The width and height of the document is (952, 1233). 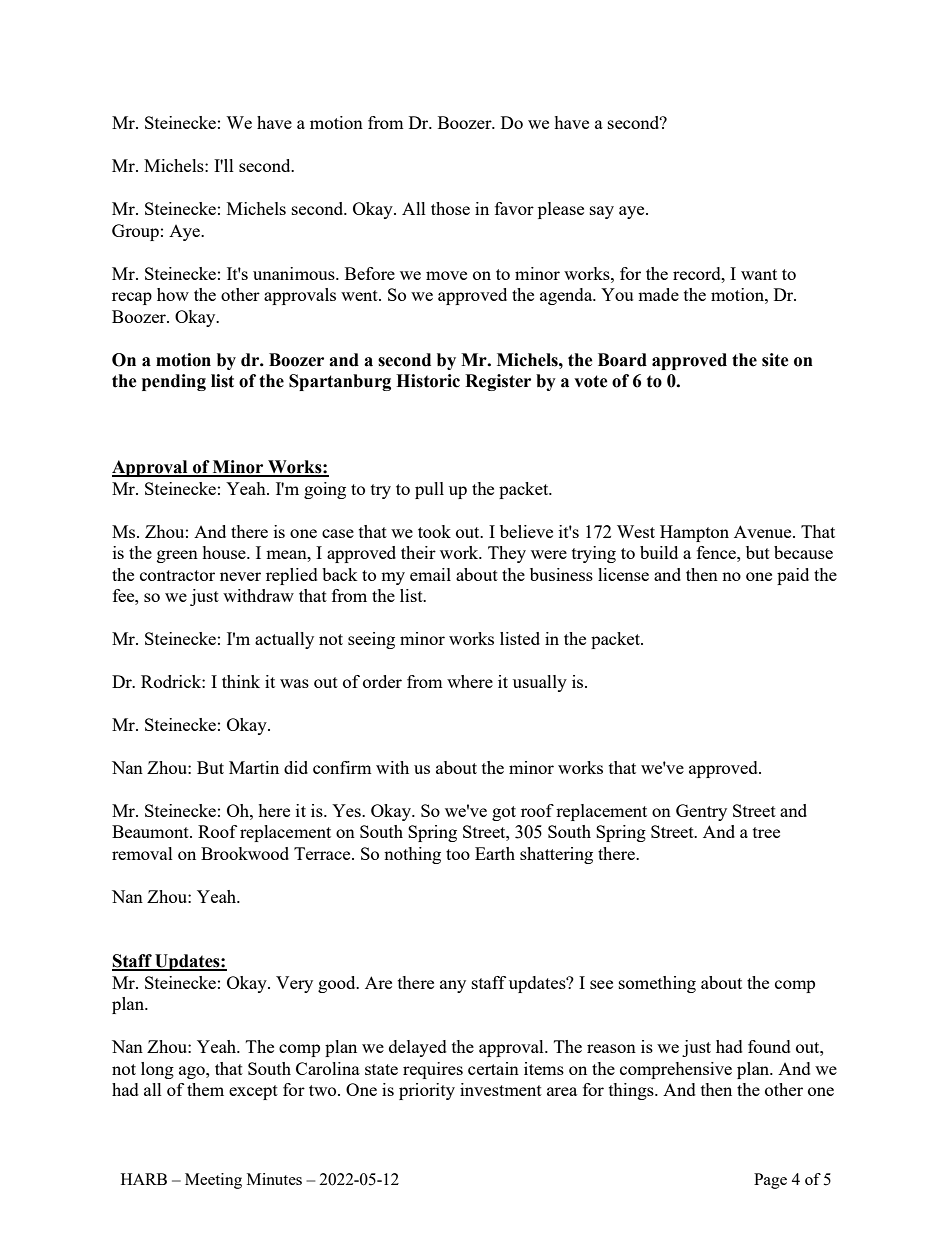 What do you see at coordinates (501, 1089) in the document?
I see `investment` at bounding box center [501, 1089].
